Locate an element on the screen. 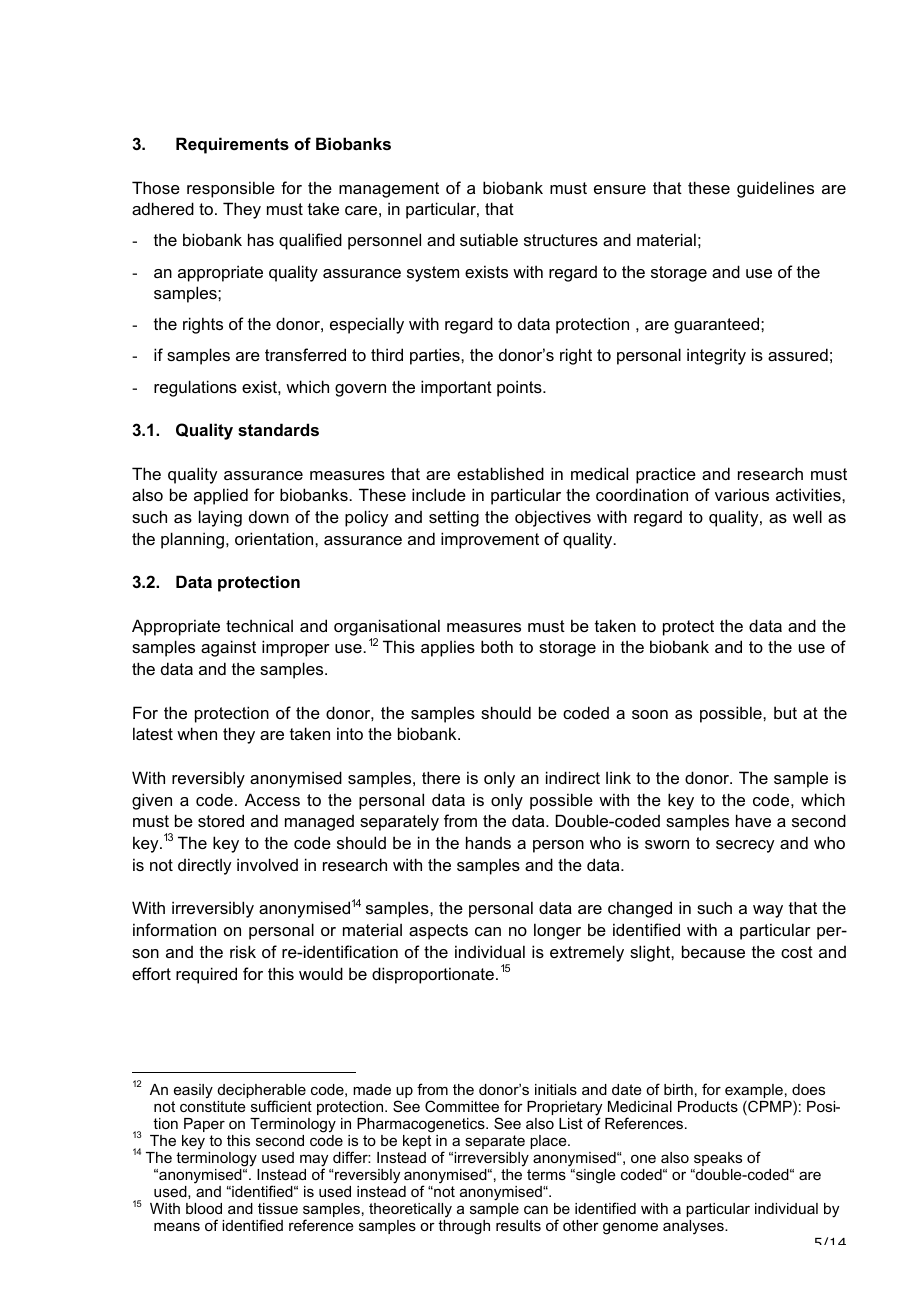 Image resolution: width=924 pixels, height=1308 pixels. blood is located at coordinates (204, 1208).
